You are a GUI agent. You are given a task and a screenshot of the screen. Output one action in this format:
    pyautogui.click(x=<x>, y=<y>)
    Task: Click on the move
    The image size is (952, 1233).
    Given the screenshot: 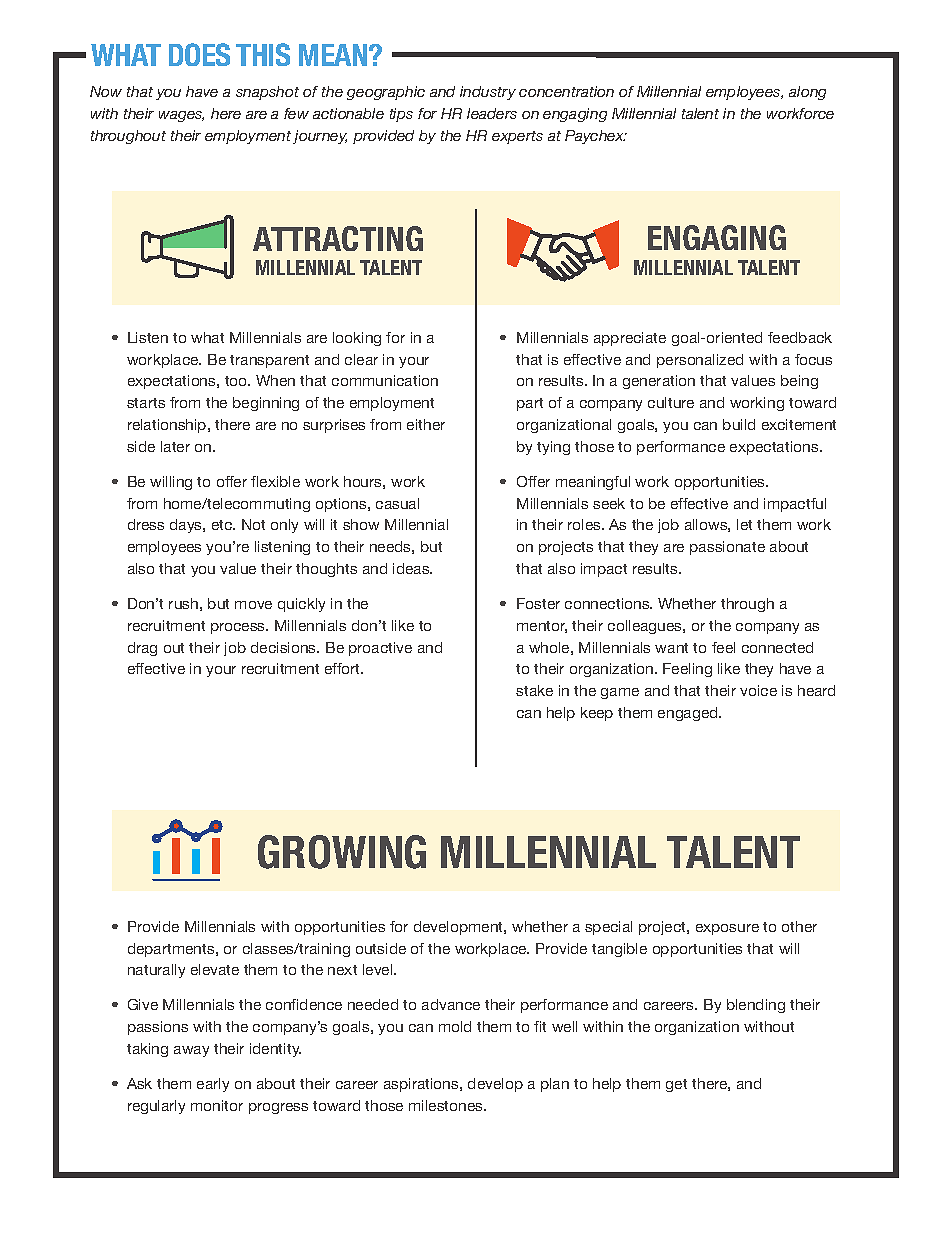 What is the action you would take?
    pyautogui.click(x=253, y=605)
